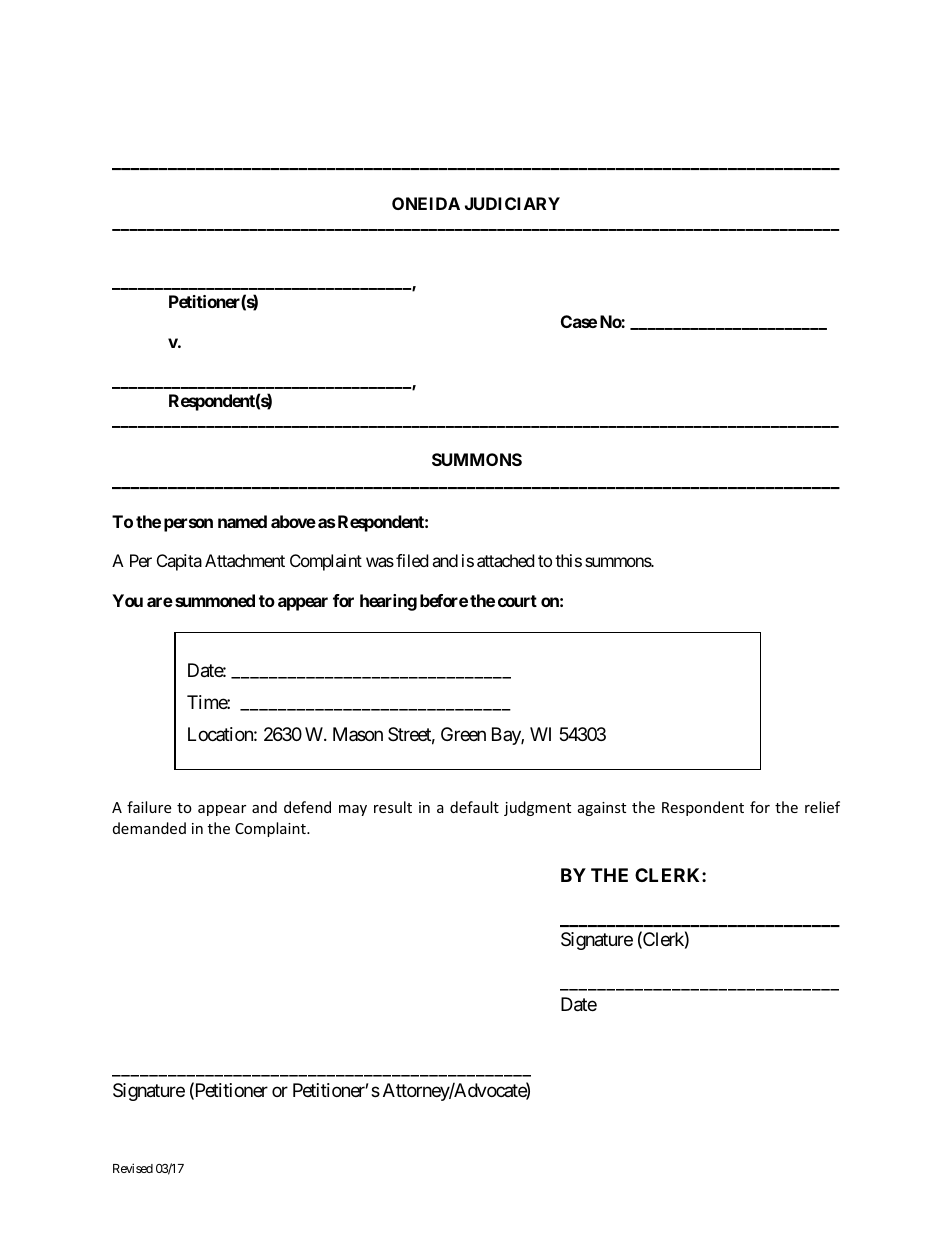  I want to click on ONEIDA, so click(426, 203).
